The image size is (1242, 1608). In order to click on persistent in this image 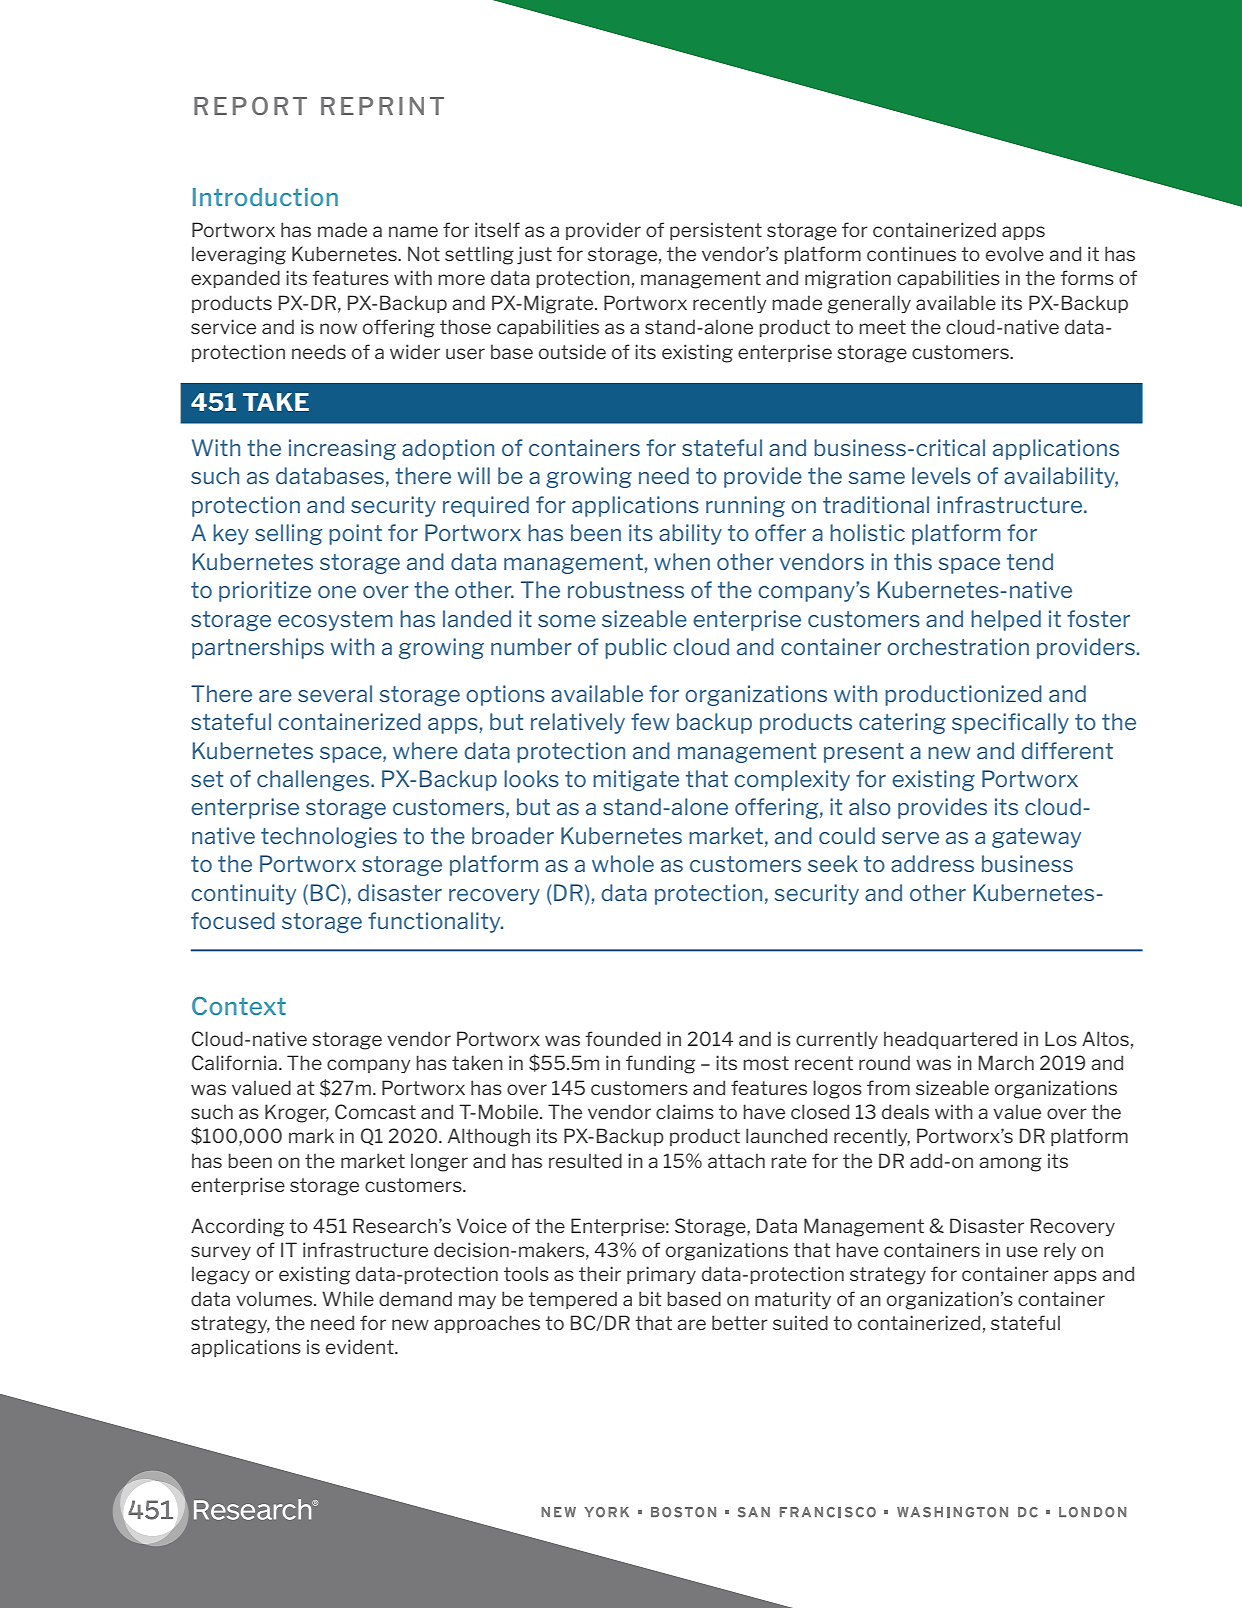, I will do `click(716, 231)`.
